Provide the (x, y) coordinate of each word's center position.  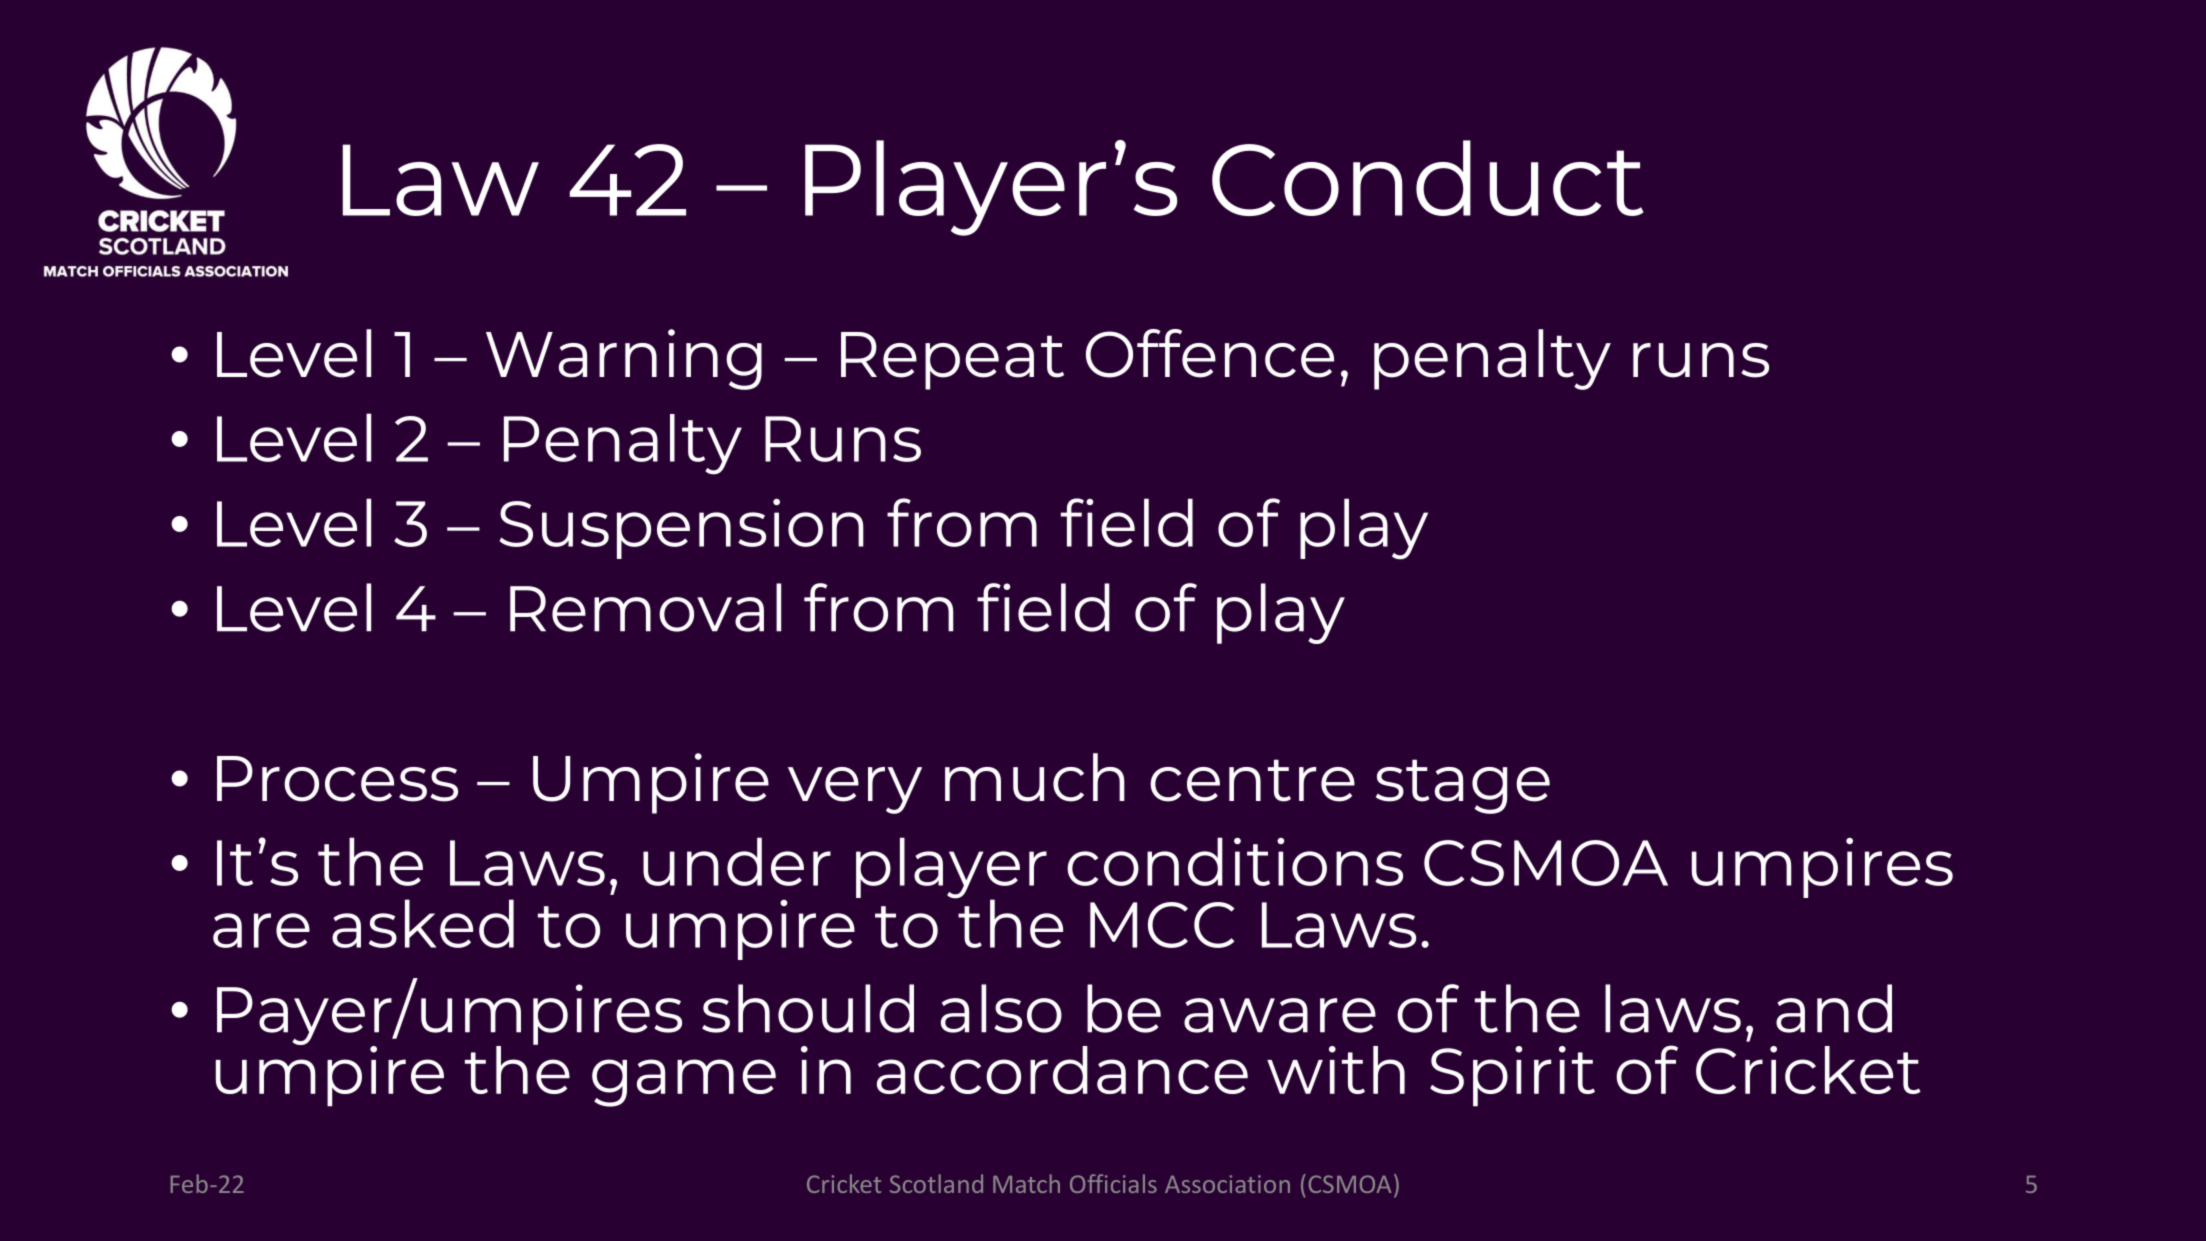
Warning (624, 359)
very (855, 790)
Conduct (1428, 178)
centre (1252, 780)
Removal (645, 607)
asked (423, 923)
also (1001, 1008)
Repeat (952, 361)
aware (1280, 1015)
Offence (1210, 353)
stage (1463, 786)
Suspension (682, 529)
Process (337, 779)
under (737, 861)
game (684, 1083)
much (1035, 777)
